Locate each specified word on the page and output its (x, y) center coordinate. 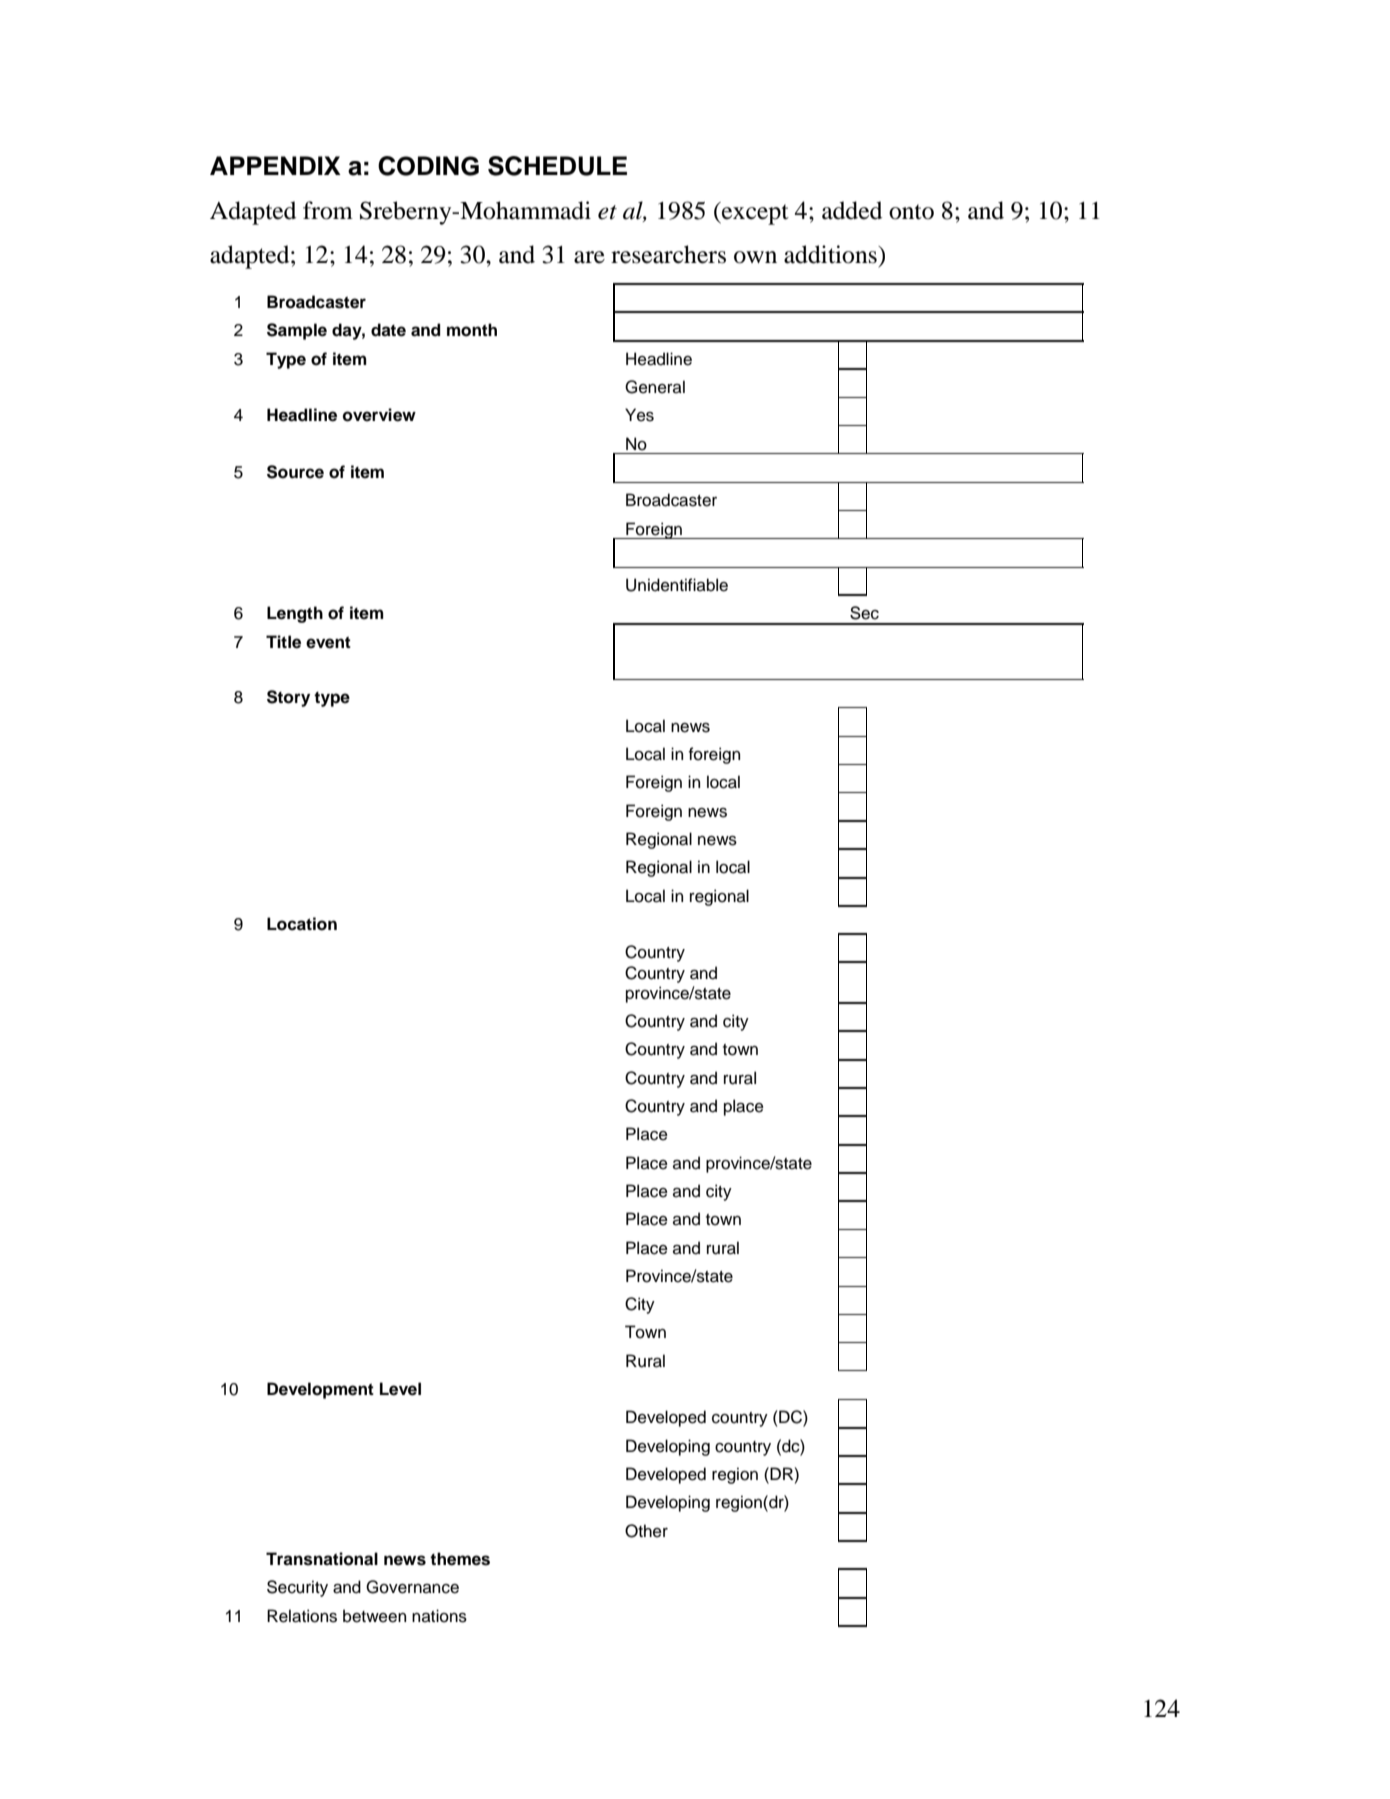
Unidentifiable (677, 585)
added (852, 210)
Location (302, 924)
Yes (639, 415)
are (589, 257)
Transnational (322, 1559)
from (328, 210)
